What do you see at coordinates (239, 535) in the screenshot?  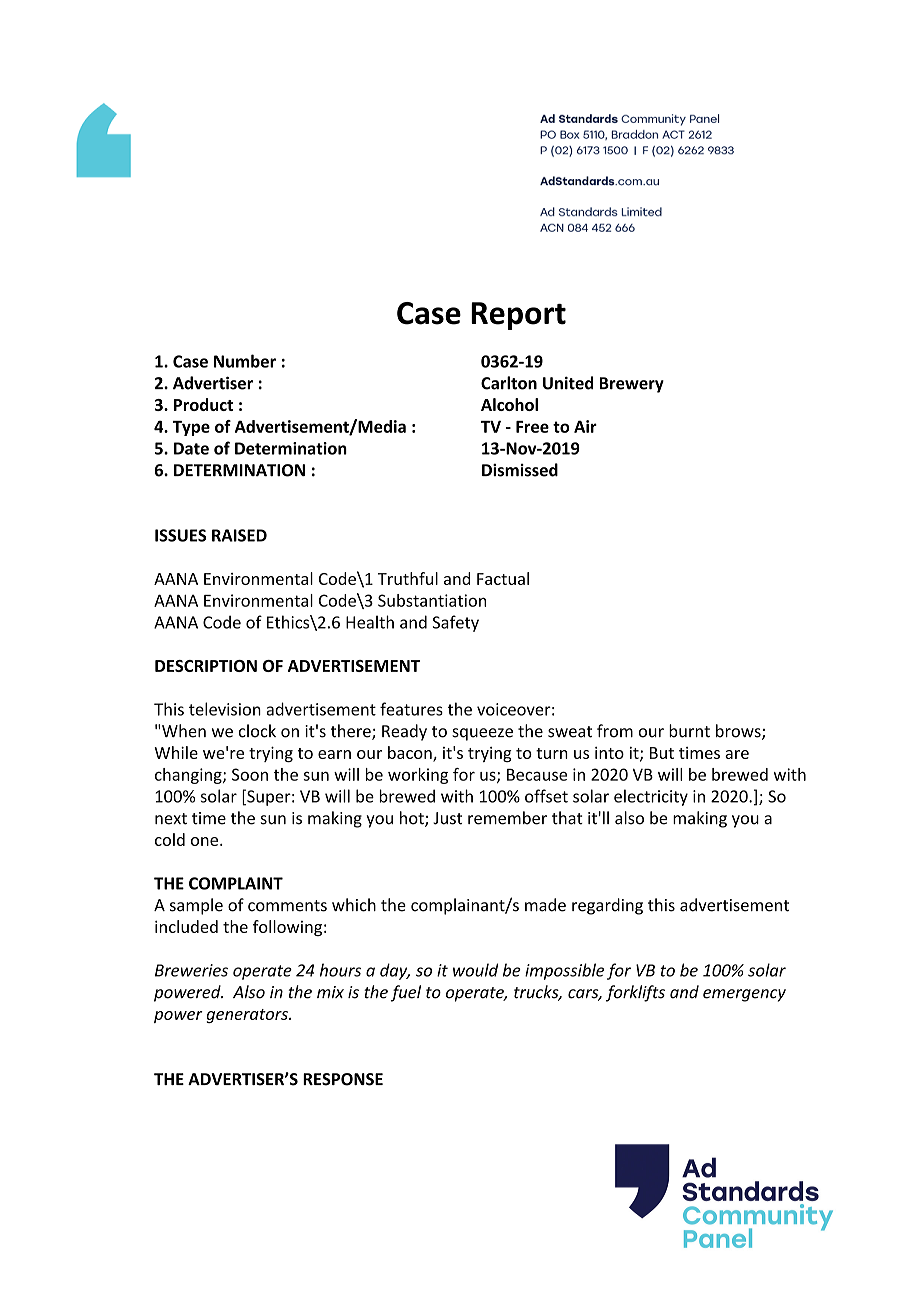 I see `RAISED` at bounding box center [239, 535].
